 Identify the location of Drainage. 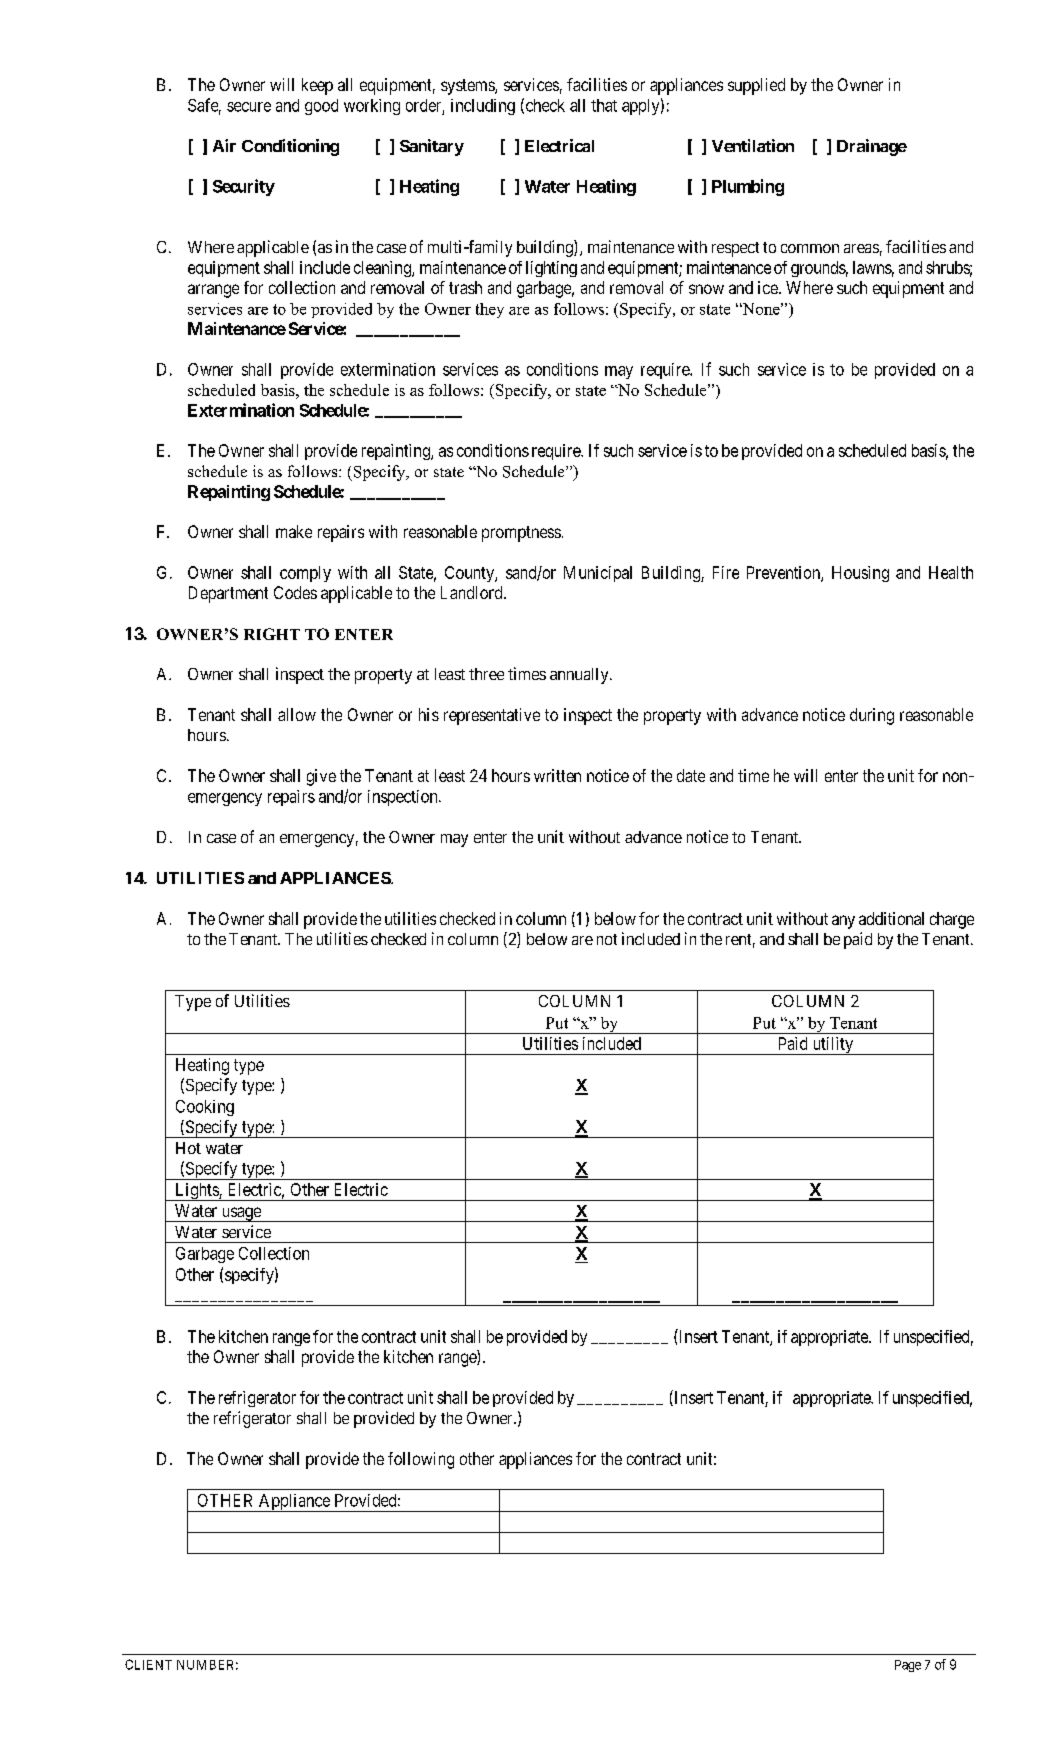
(872, 147).
